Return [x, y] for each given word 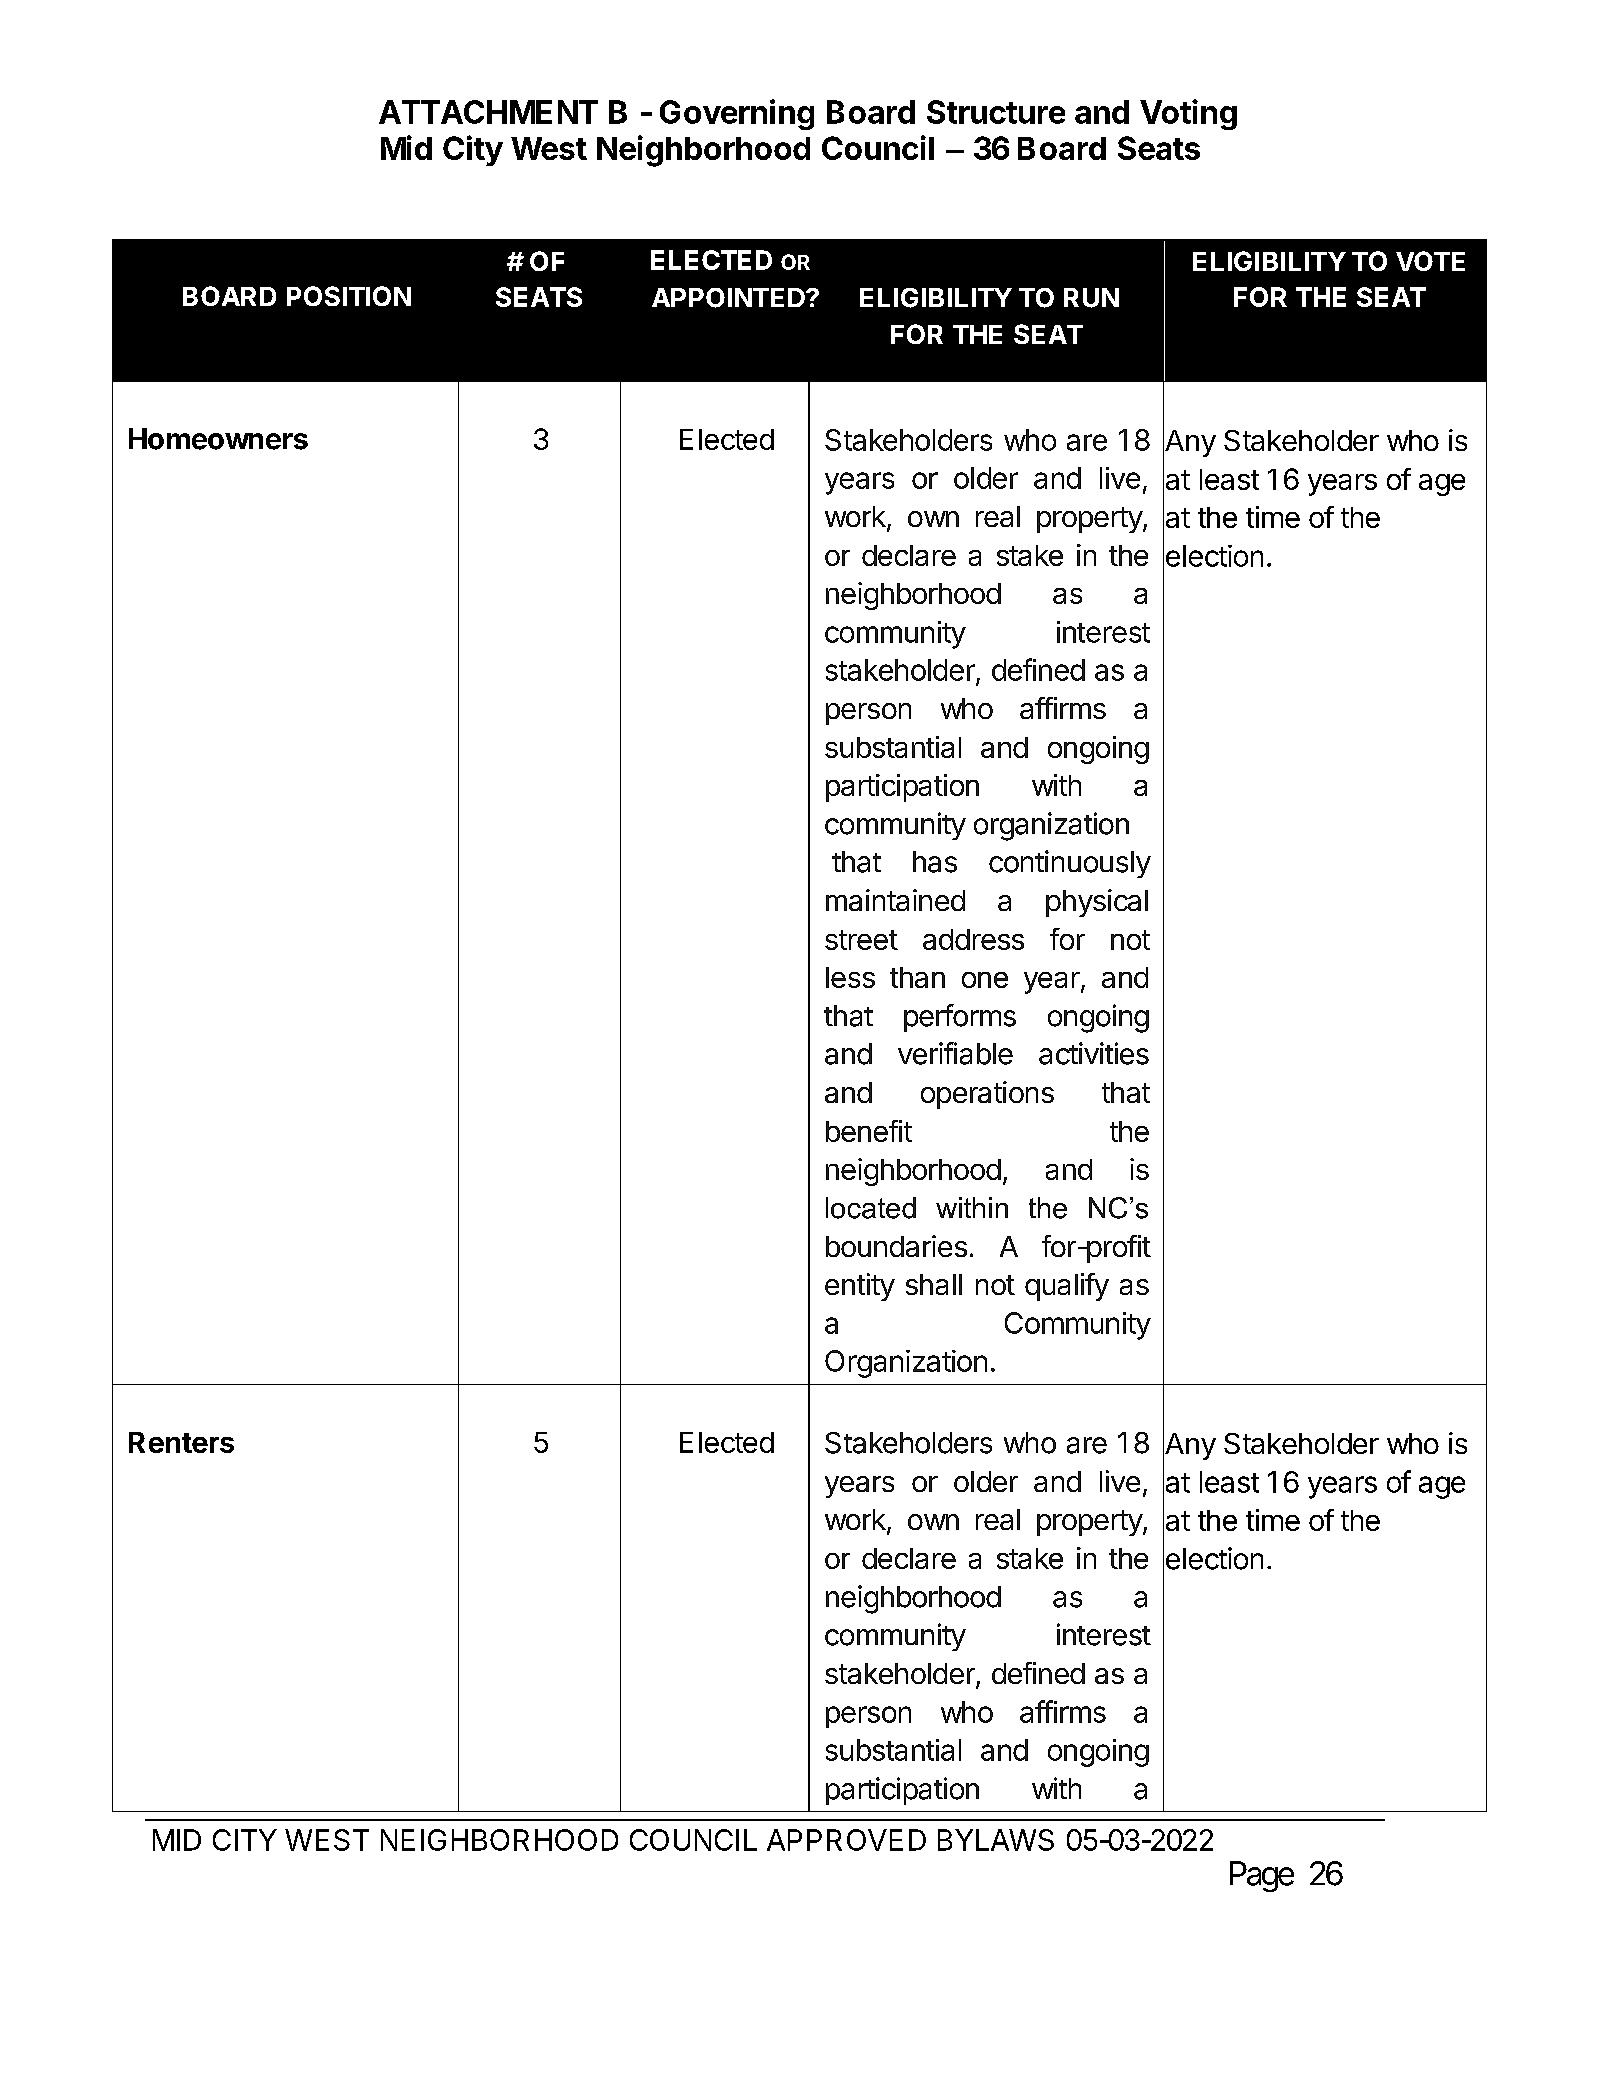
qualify [1067, 1287]
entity [860, 1287]
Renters [181, 1442]
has [935, 862]
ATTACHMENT [488, 112]
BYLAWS [996, 1840]
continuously [1070, 864]
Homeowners [218, 439]
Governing [737, 114]
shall [934, 1284]
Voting [1188, 114]
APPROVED [846, 1840]
